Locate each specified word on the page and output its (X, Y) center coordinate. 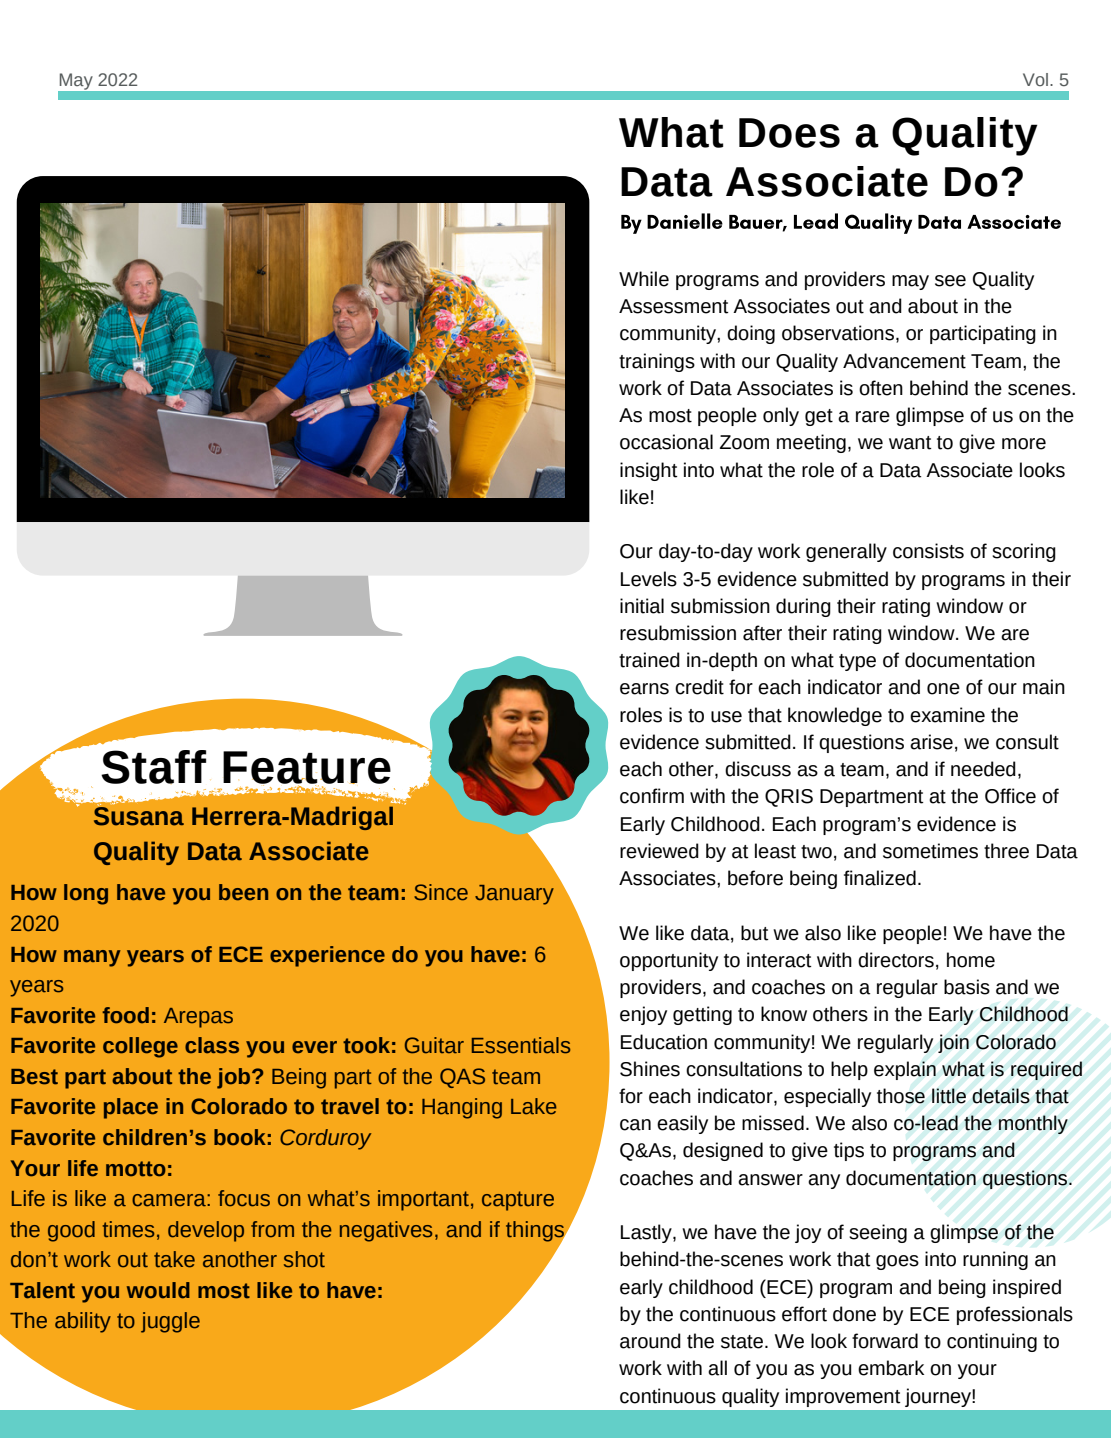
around (650, 1341)
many (92, 958)
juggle (170, 1322)
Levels (649, 579)
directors (896, 960)
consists (928, 551)
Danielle (685, 221)
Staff (153, 767)
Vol (1035, 79)
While (644, 279)
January (514, 895)
